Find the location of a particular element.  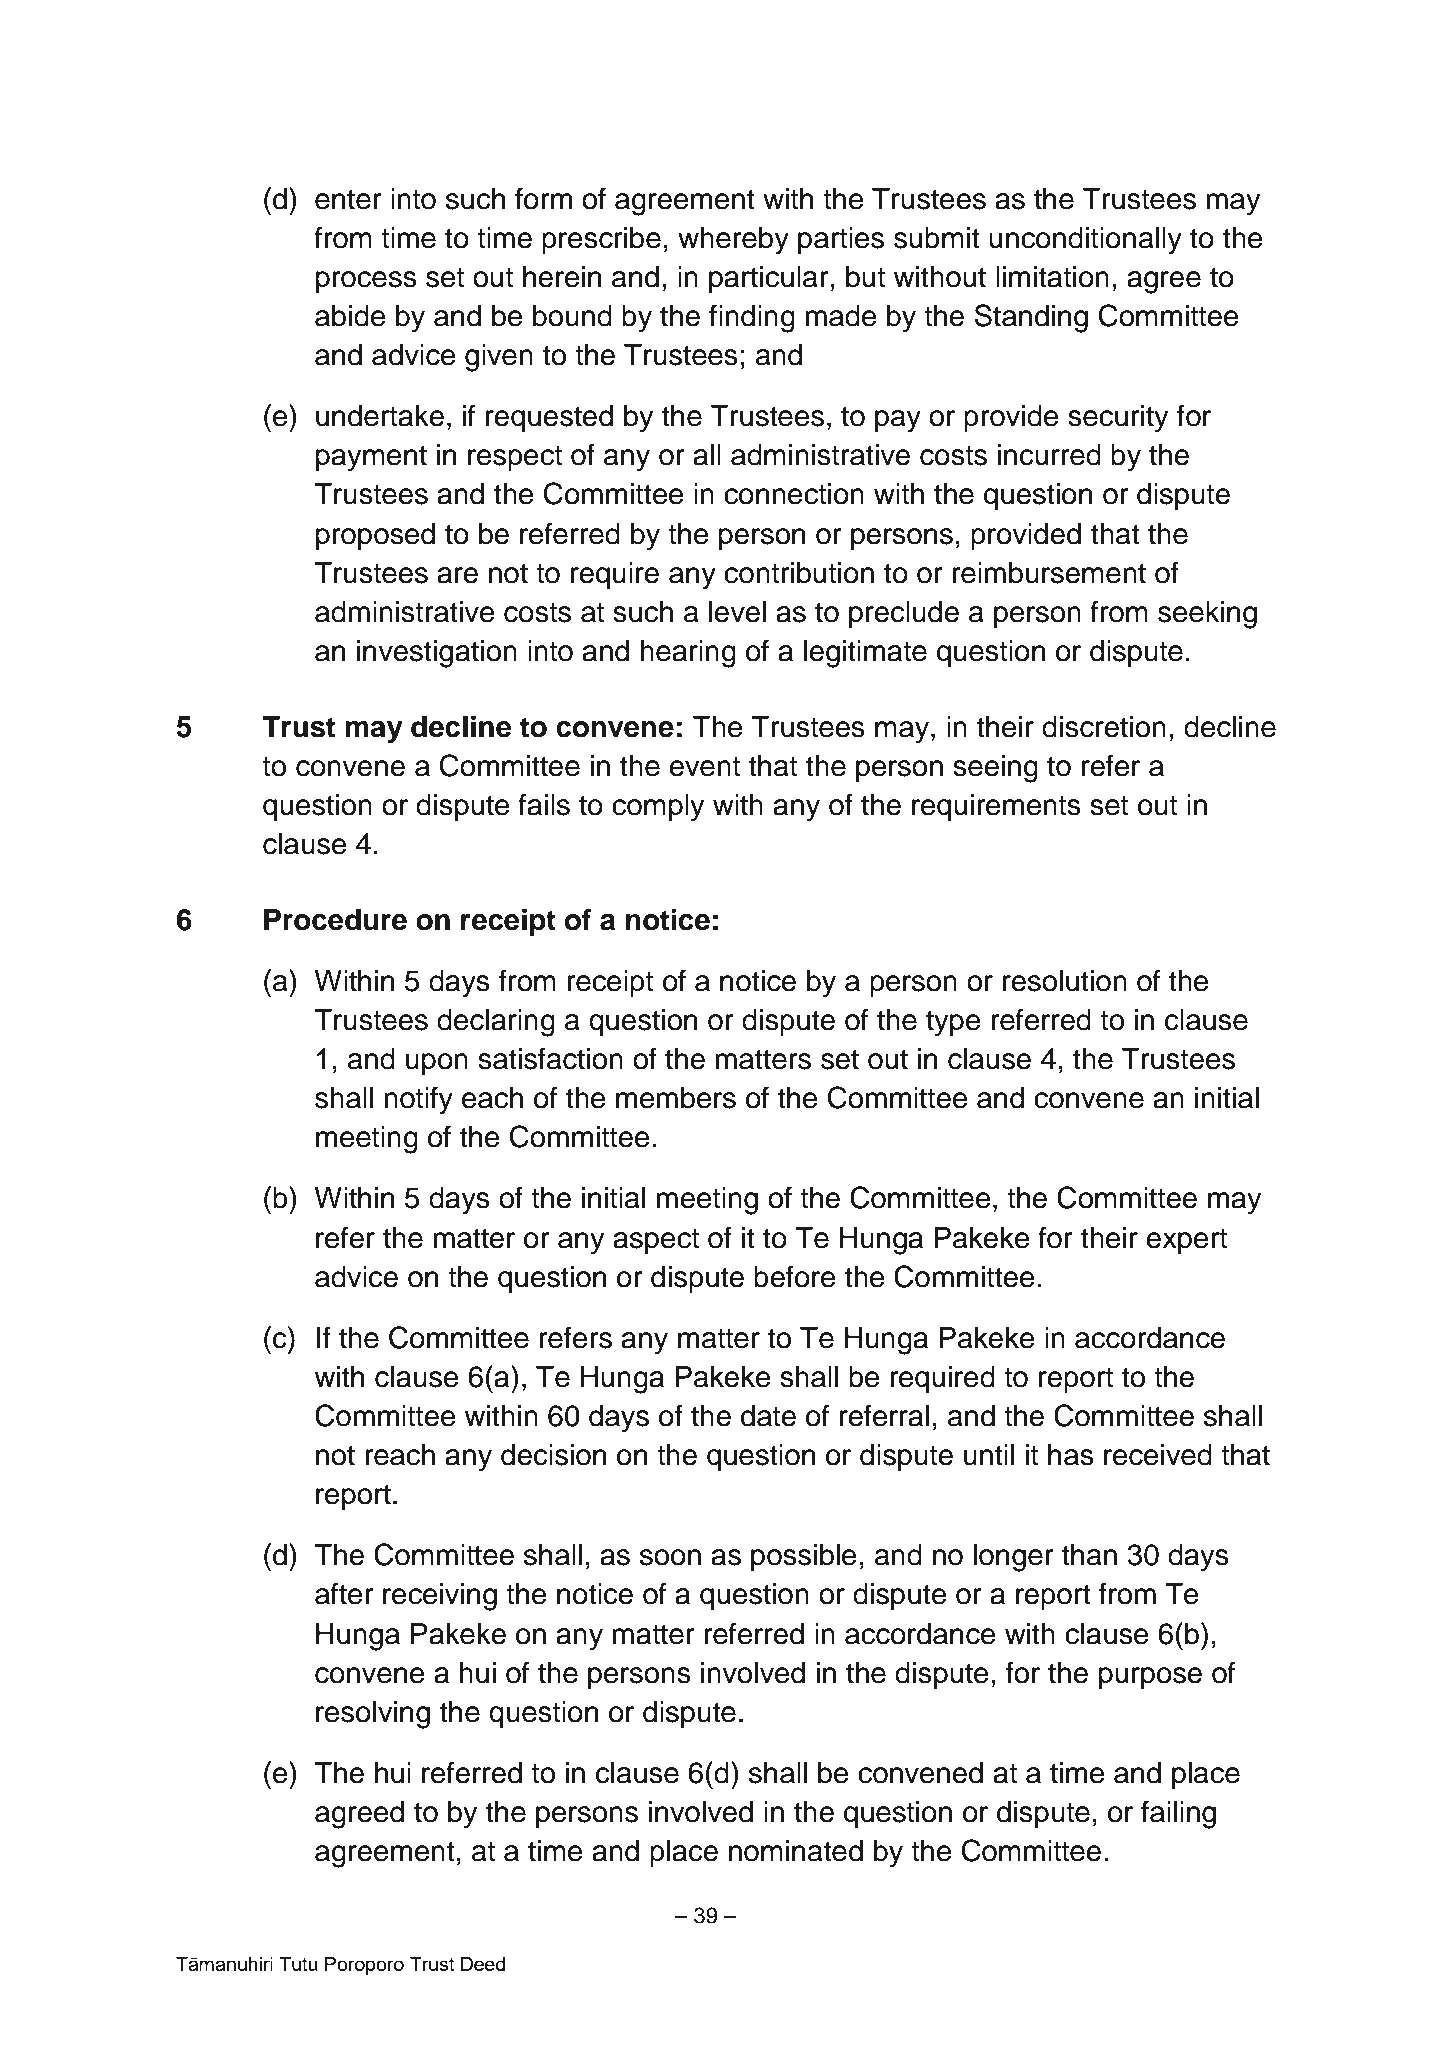

whereby is located at coordinates (733, 241).
